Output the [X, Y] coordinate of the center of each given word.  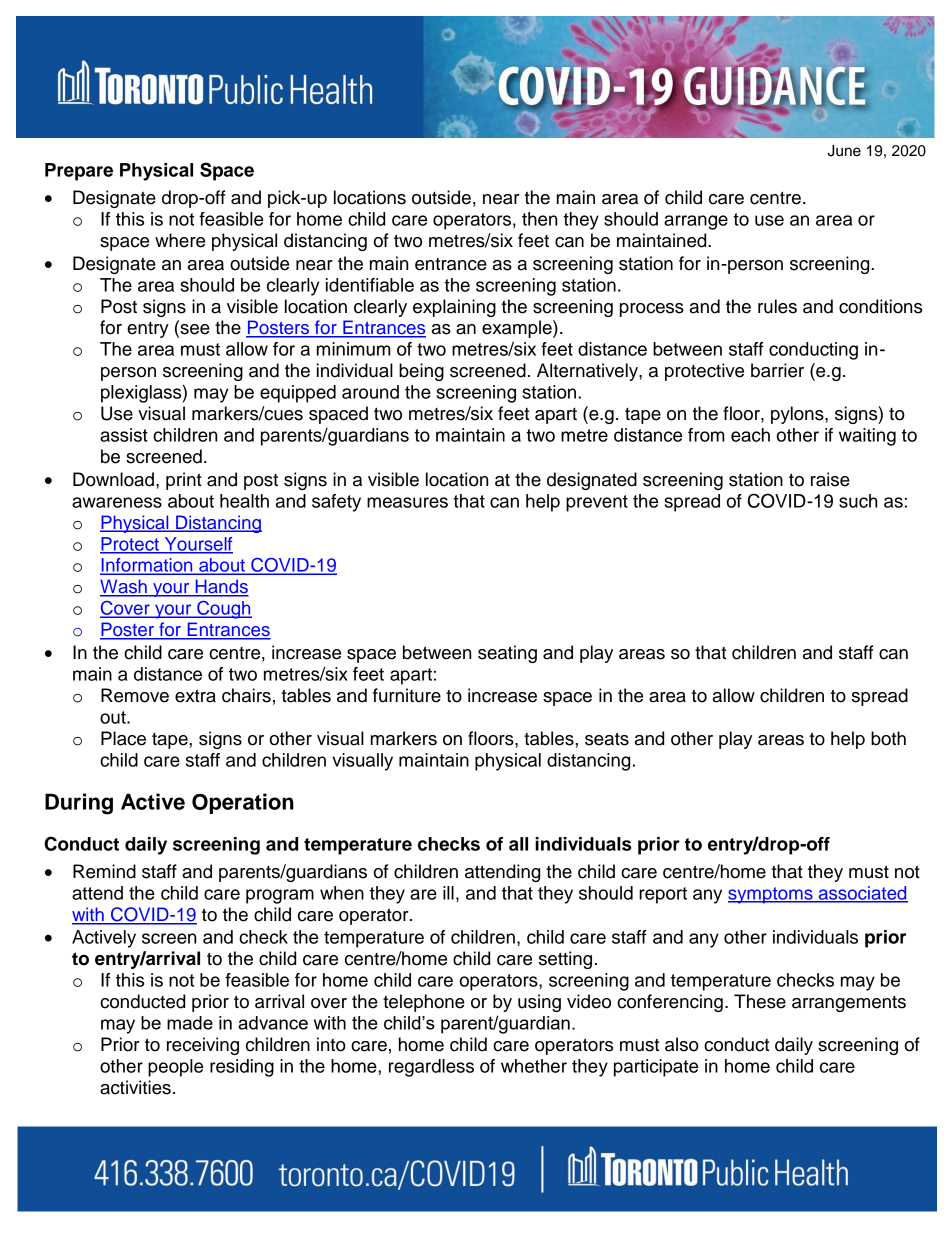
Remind [104, 871]
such [858, 501]
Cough [223, 610]
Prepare [79, 172]
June [844, 151]
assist [124, 435]
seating [507, 654]
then [539, 219]
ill [448, 893]
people [175, 1068]
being [421, 372]
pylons [798, 415]
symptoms [771, 895]
